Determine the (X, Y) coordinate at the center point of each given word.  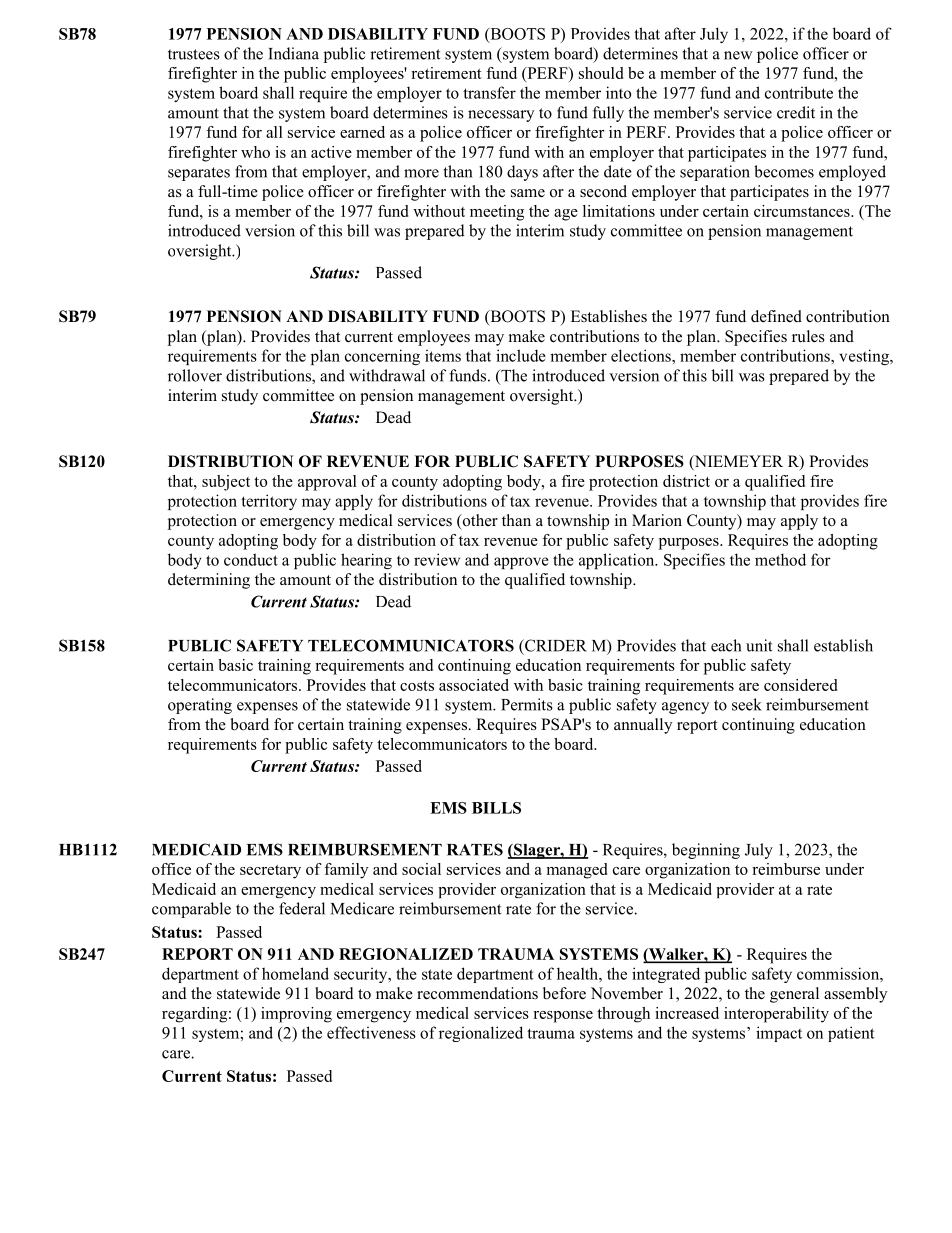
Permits (527, 704)
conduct (251, 559)
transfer (489, 92)
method (780, 559)
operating (200, 706)
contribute (799, 92)
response (563, 1017)
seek (747, 704)
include (521, 355)
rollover (195, 375)
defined (776, 316)
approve (521, 563)
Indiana (293, 53)
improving (296, 1015)
